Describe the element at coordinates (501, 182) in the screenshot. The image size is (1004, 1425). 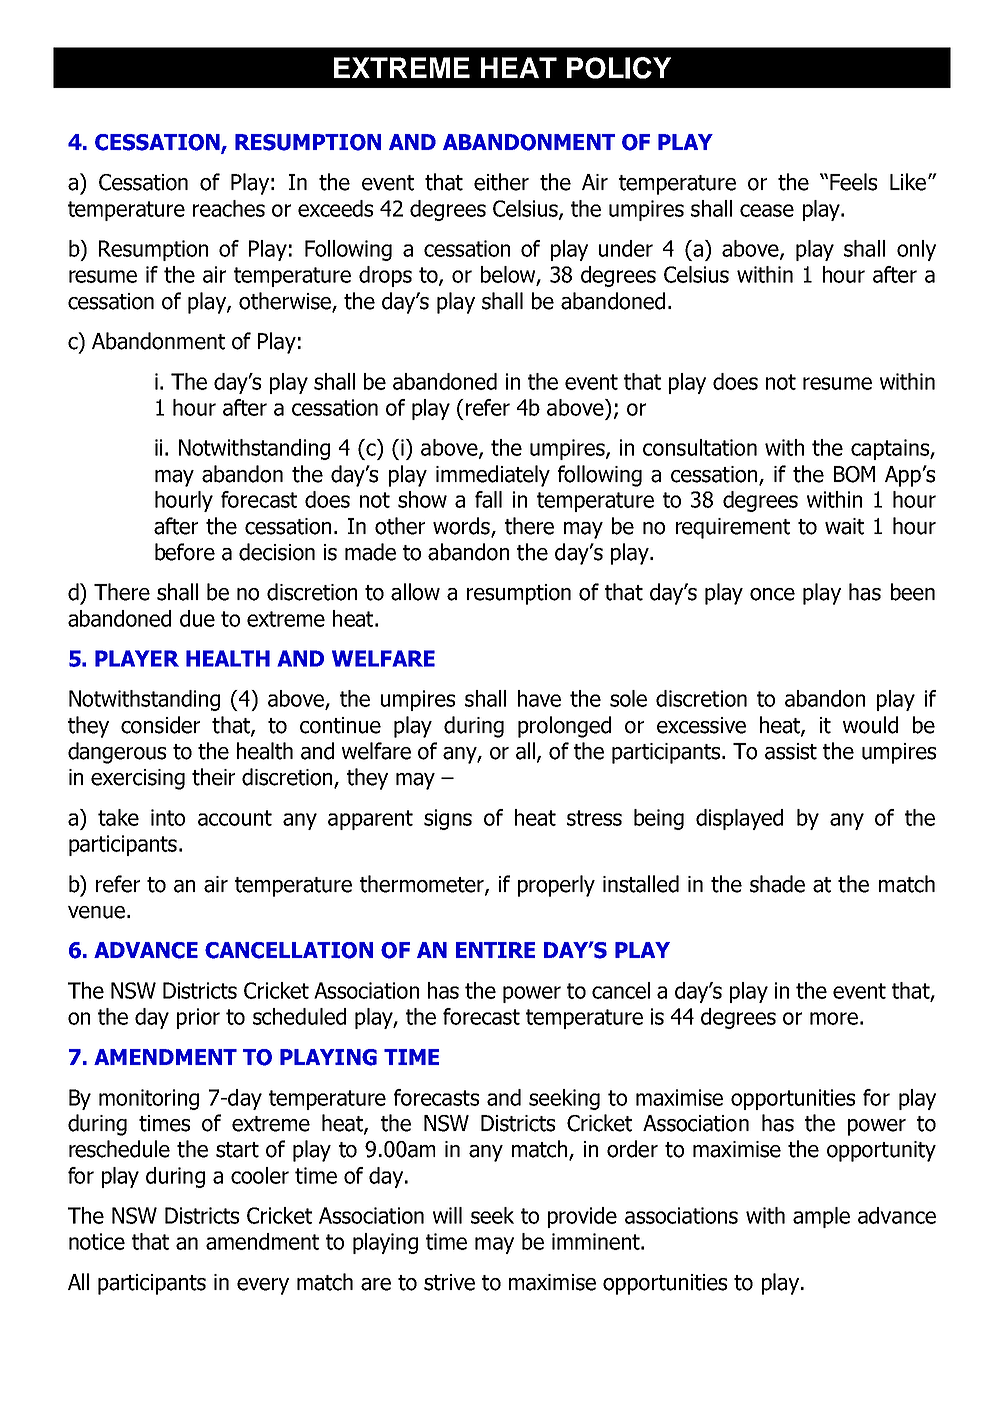
I see `either` at that location.
